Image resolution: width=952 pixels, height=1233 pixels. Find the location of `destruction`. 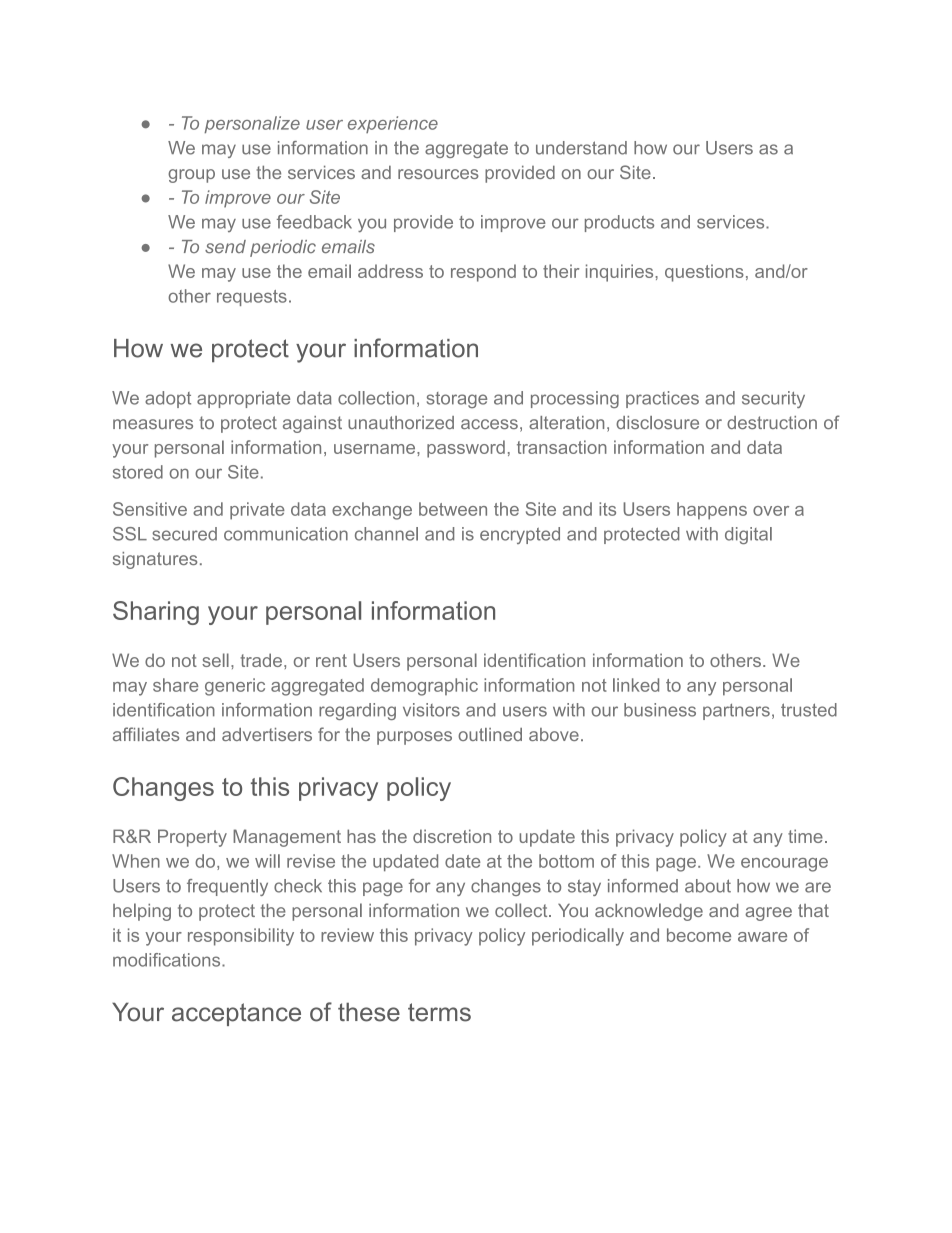

destruction is located at coordinates (772, 422).
